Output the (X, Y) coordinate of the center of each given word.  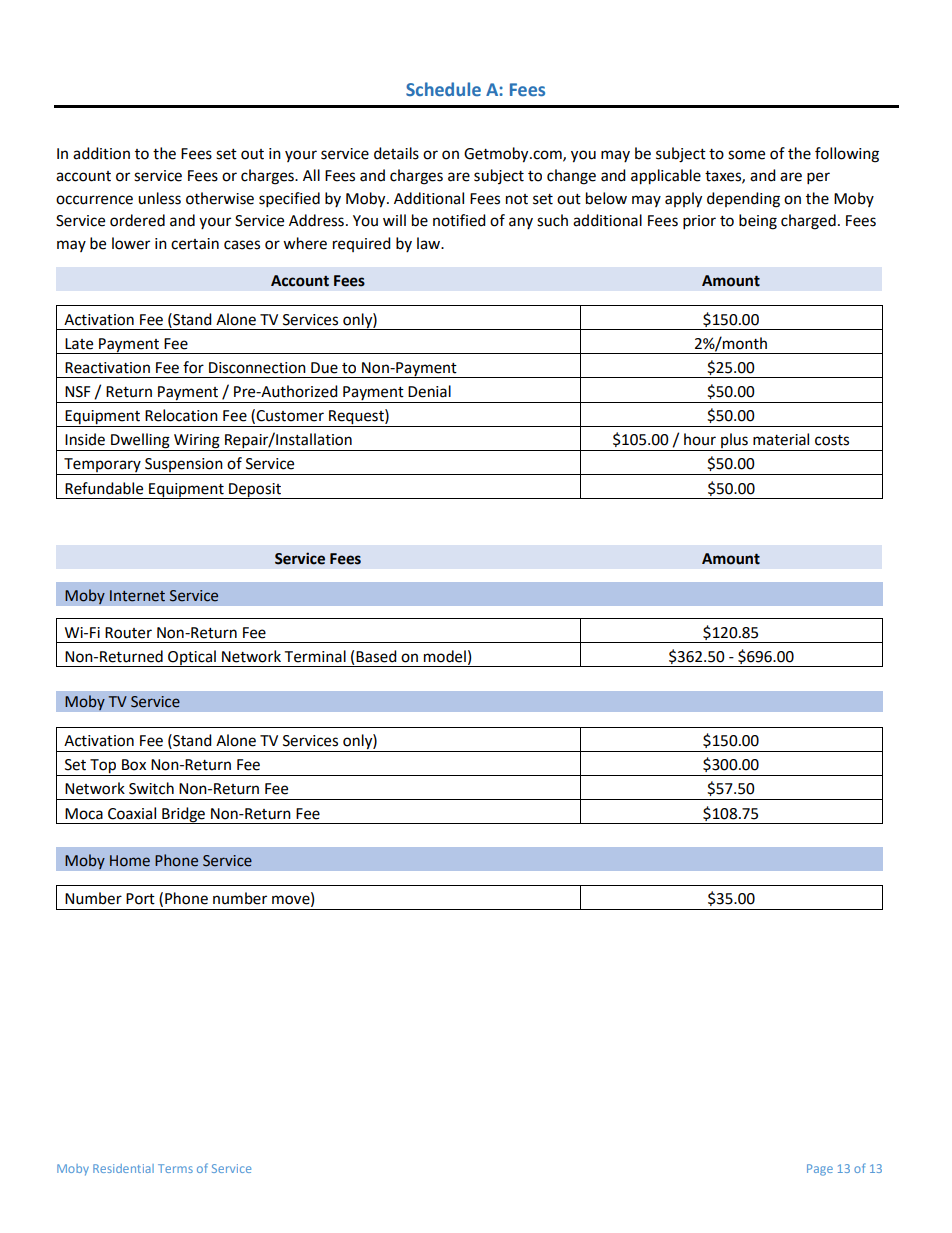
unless (159, 198)
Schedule (443, 89)
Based (376, 656)
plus (734, 442)
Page (820, 1170)
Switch (151, 788)
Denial (429, 391)
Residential (123, 1168)
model (445, 656)
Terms (175, 1168)
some (746, 155)
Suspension (184, 466)
